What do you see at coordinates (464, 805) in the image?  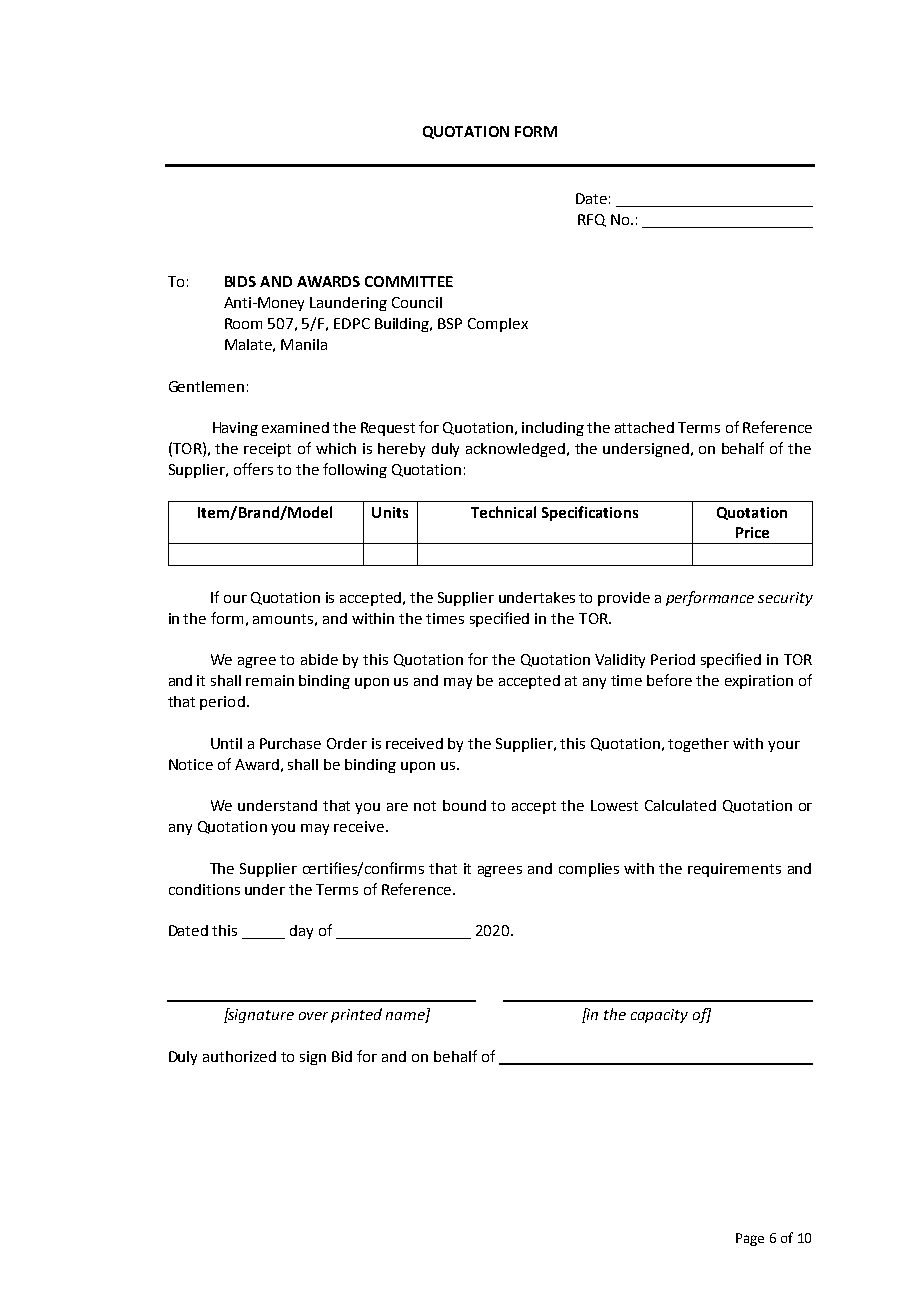 I see `bound` at bounding box center [464, 805].
